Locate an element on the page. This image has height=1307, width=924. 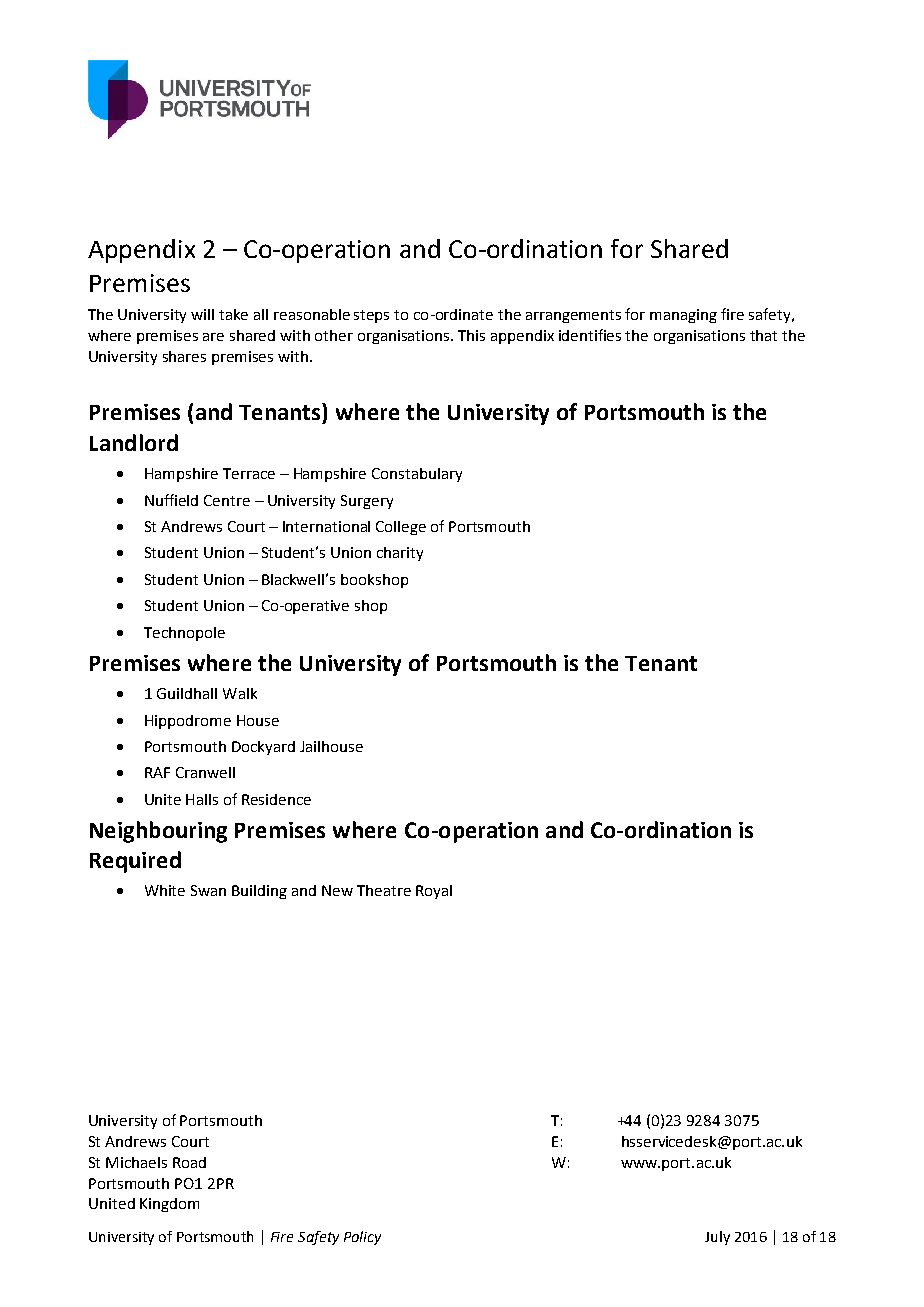
shares is located at coordinates (184, 356).
